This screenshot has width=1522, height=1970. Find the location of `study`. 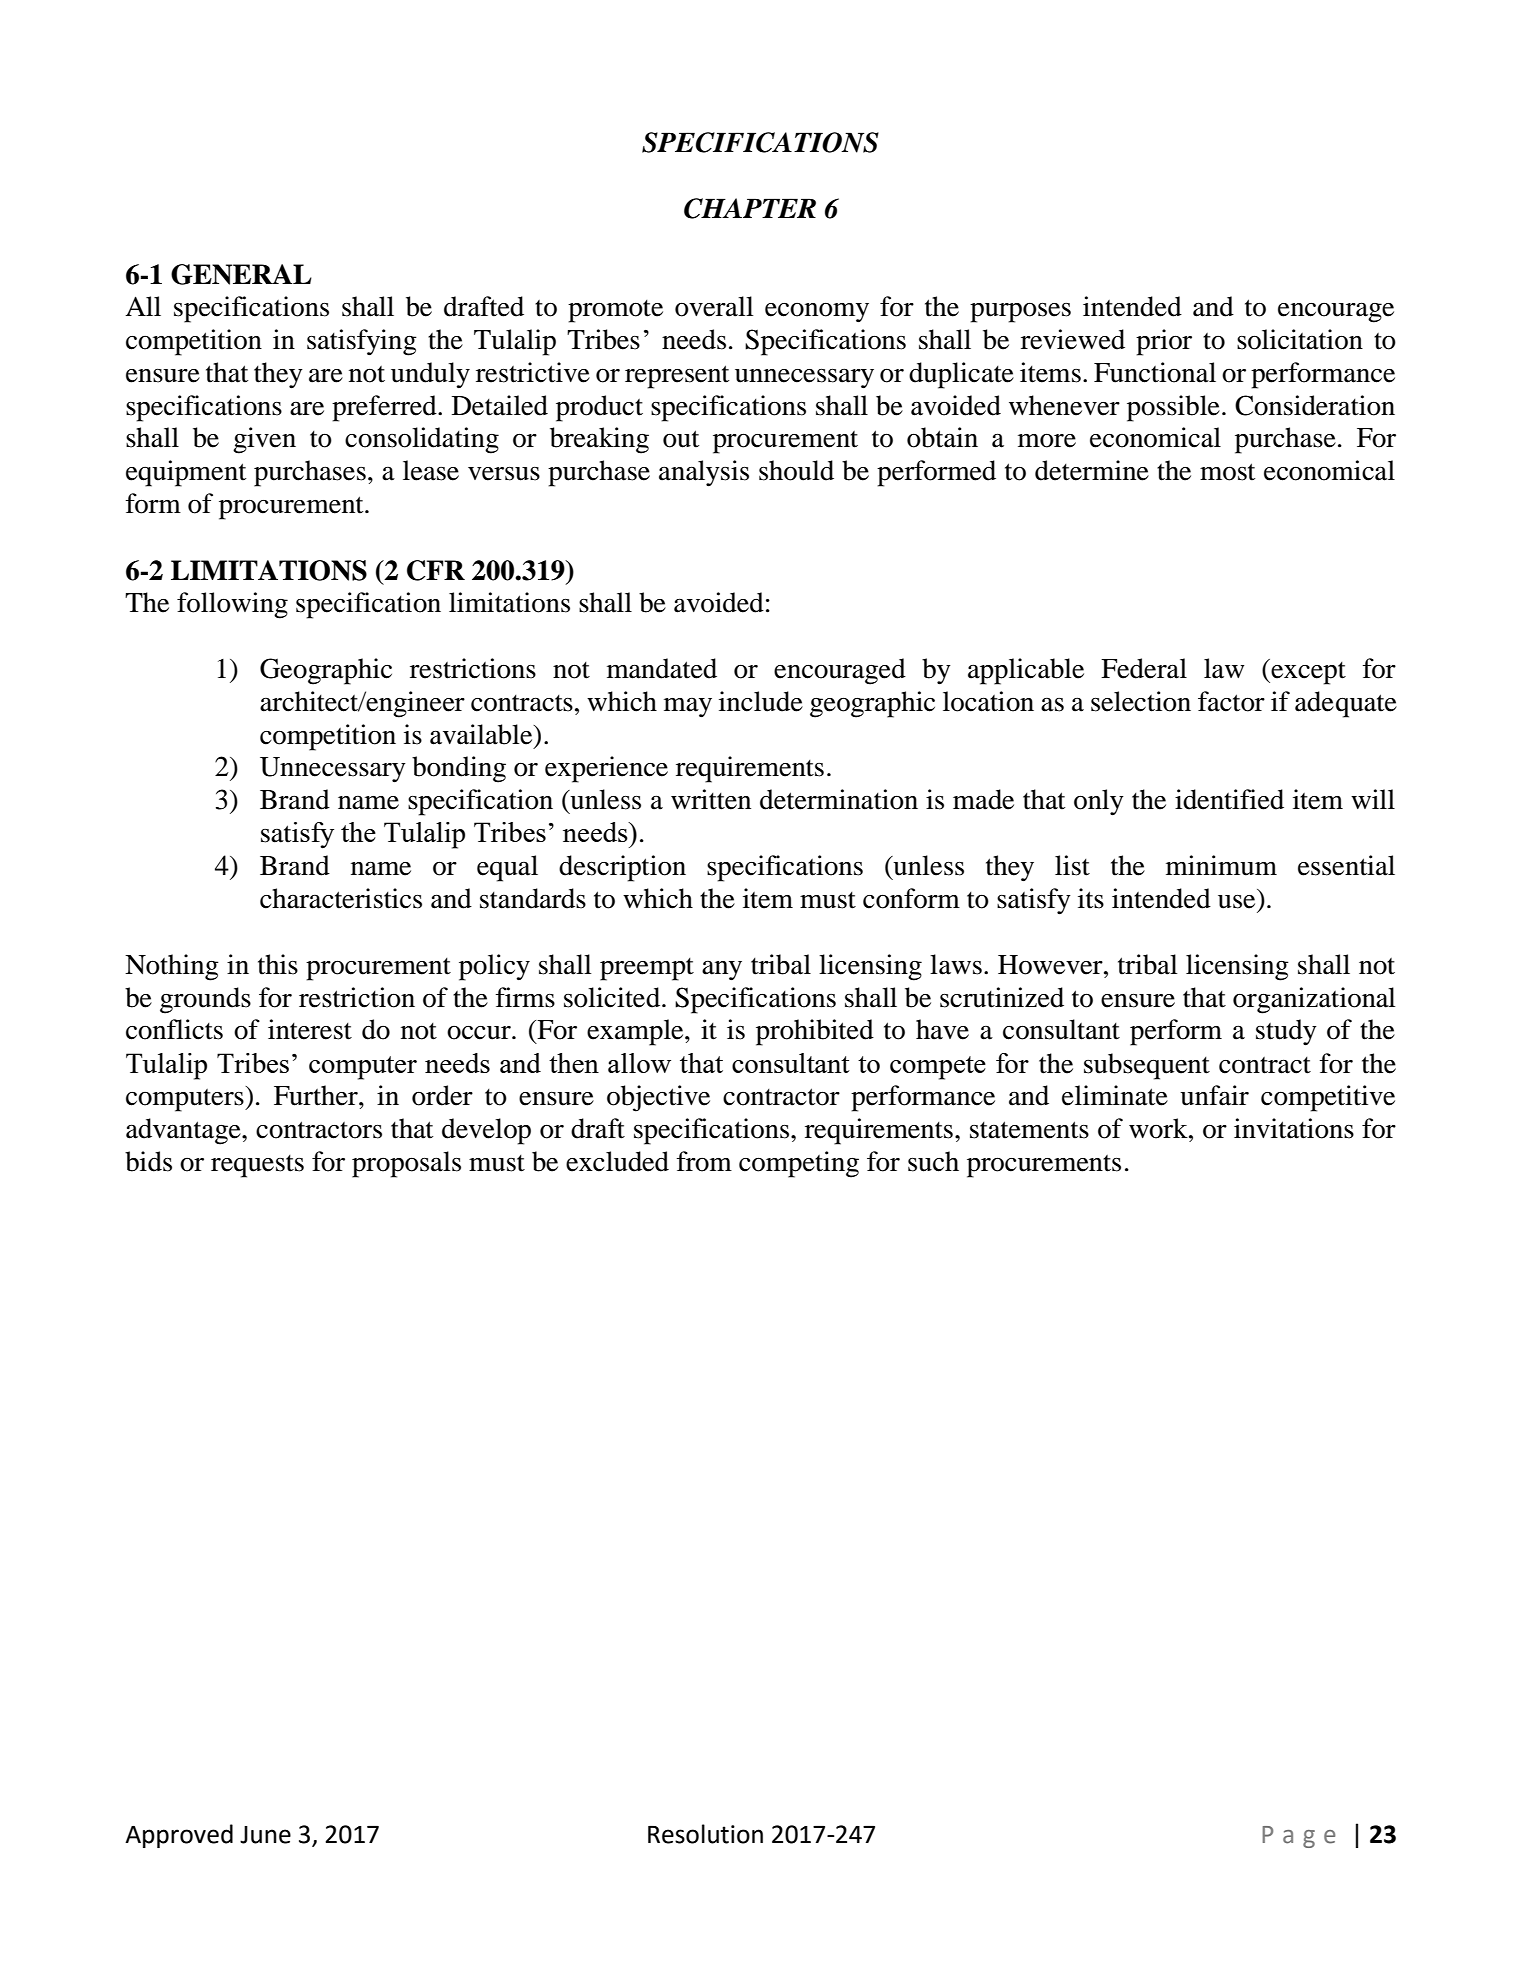

study is located at coordinates (1286, 1032).
